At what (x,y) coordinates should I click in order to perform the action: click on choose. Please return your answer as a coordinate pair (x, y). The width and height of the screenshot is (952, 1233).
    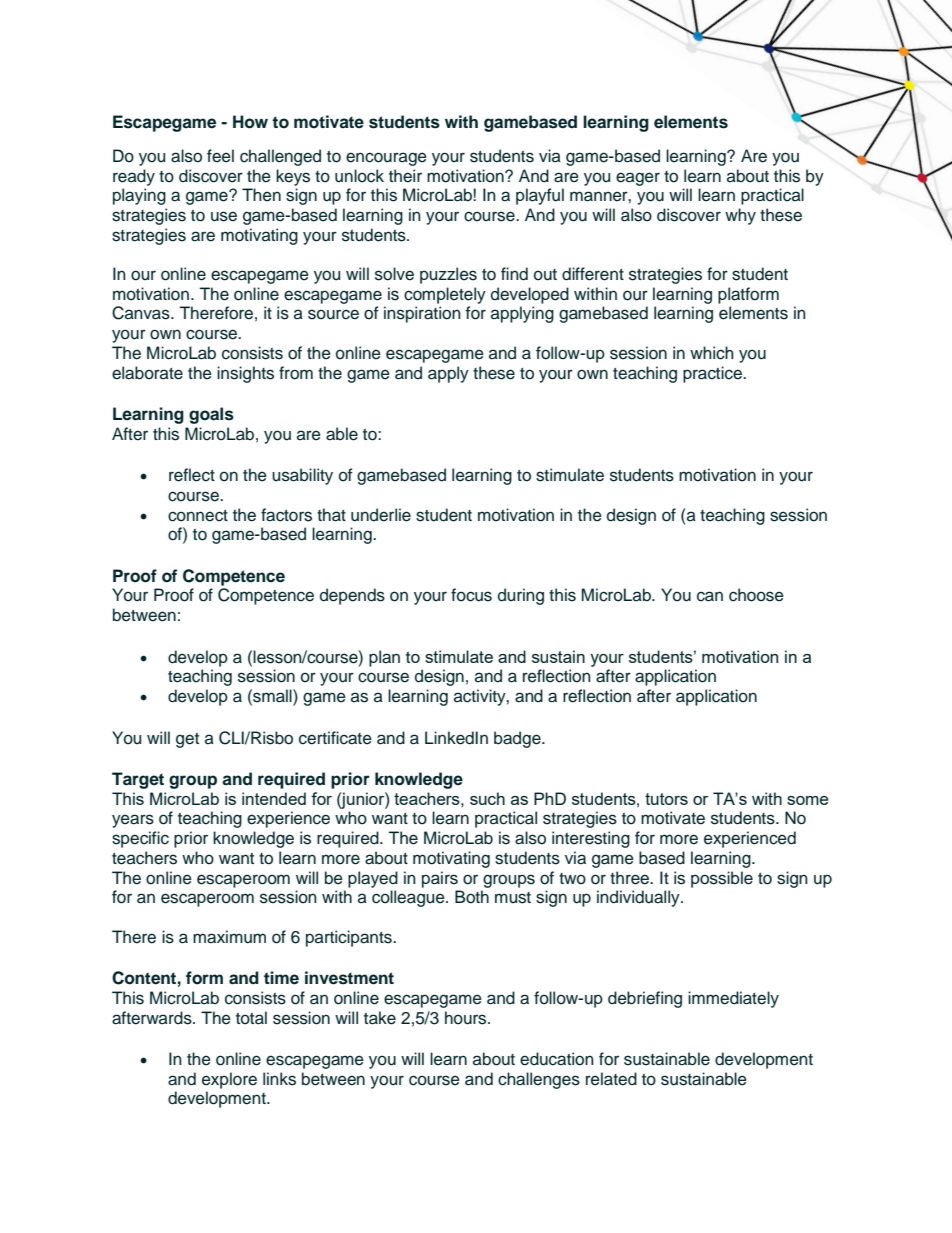
    Looking at the image, I should click on (756, 595).
